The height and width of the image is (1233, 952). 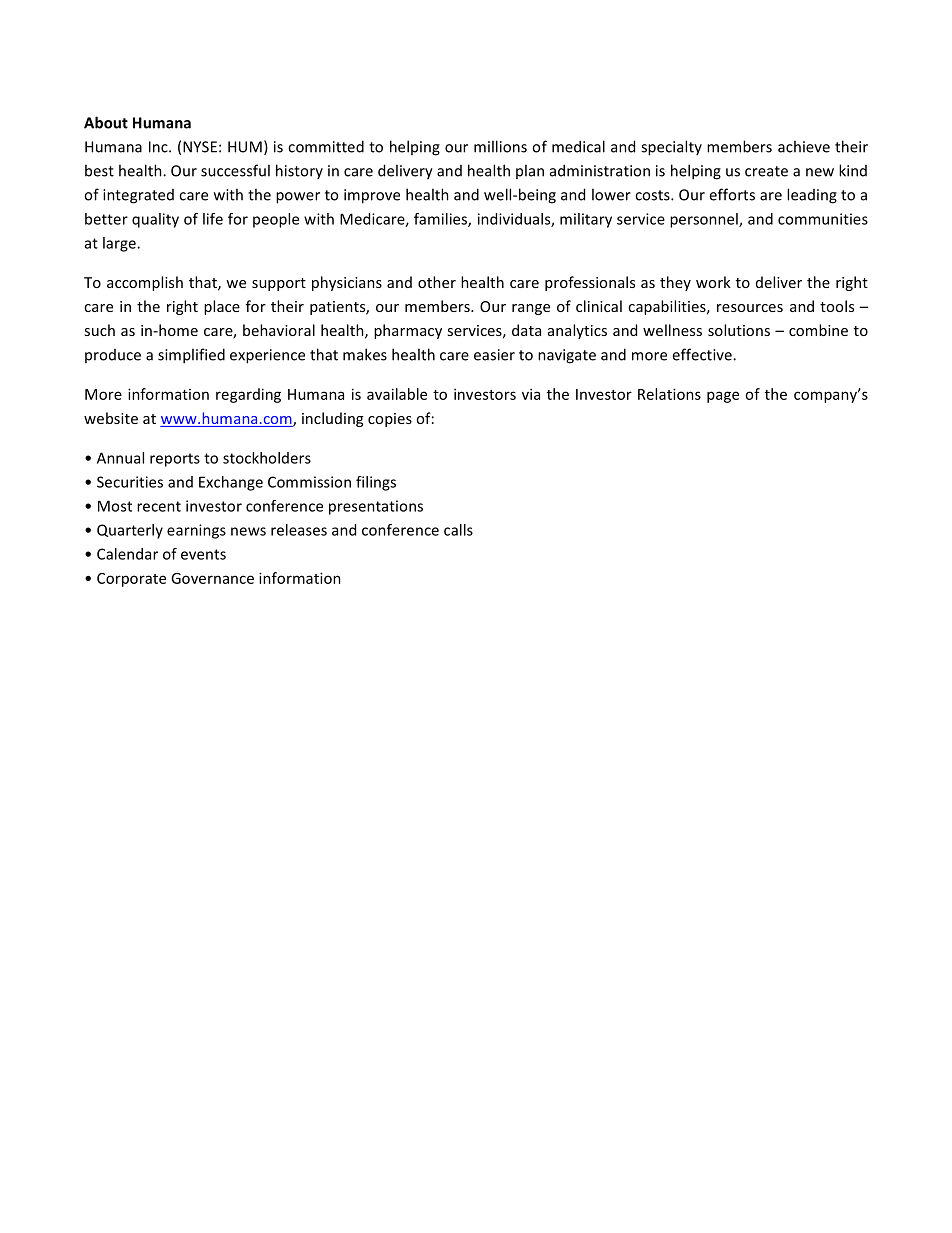 I want to click on achieve, so click(x=804, y=146).
